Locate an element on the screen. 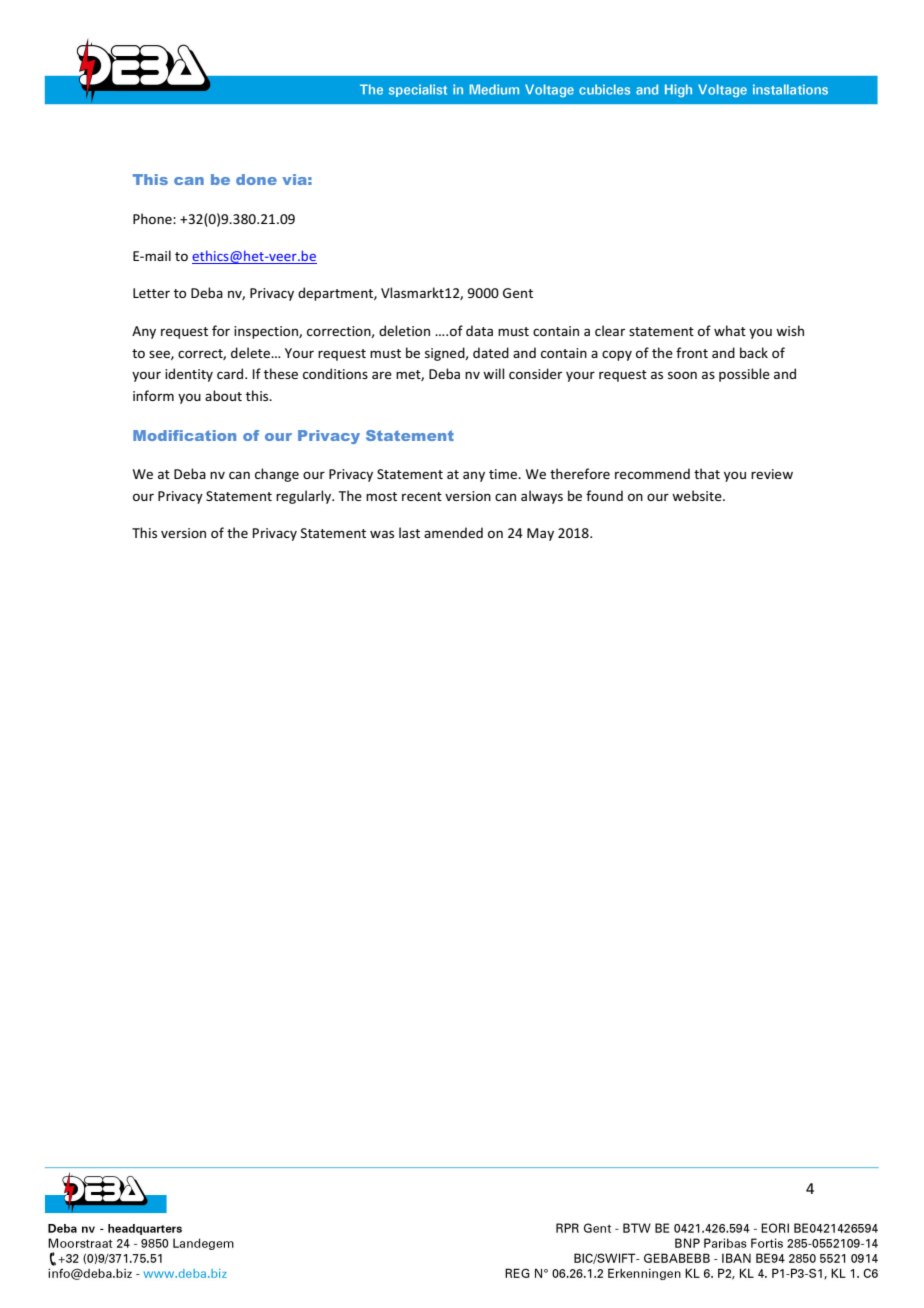  done is located at coordinates (256, 179).
